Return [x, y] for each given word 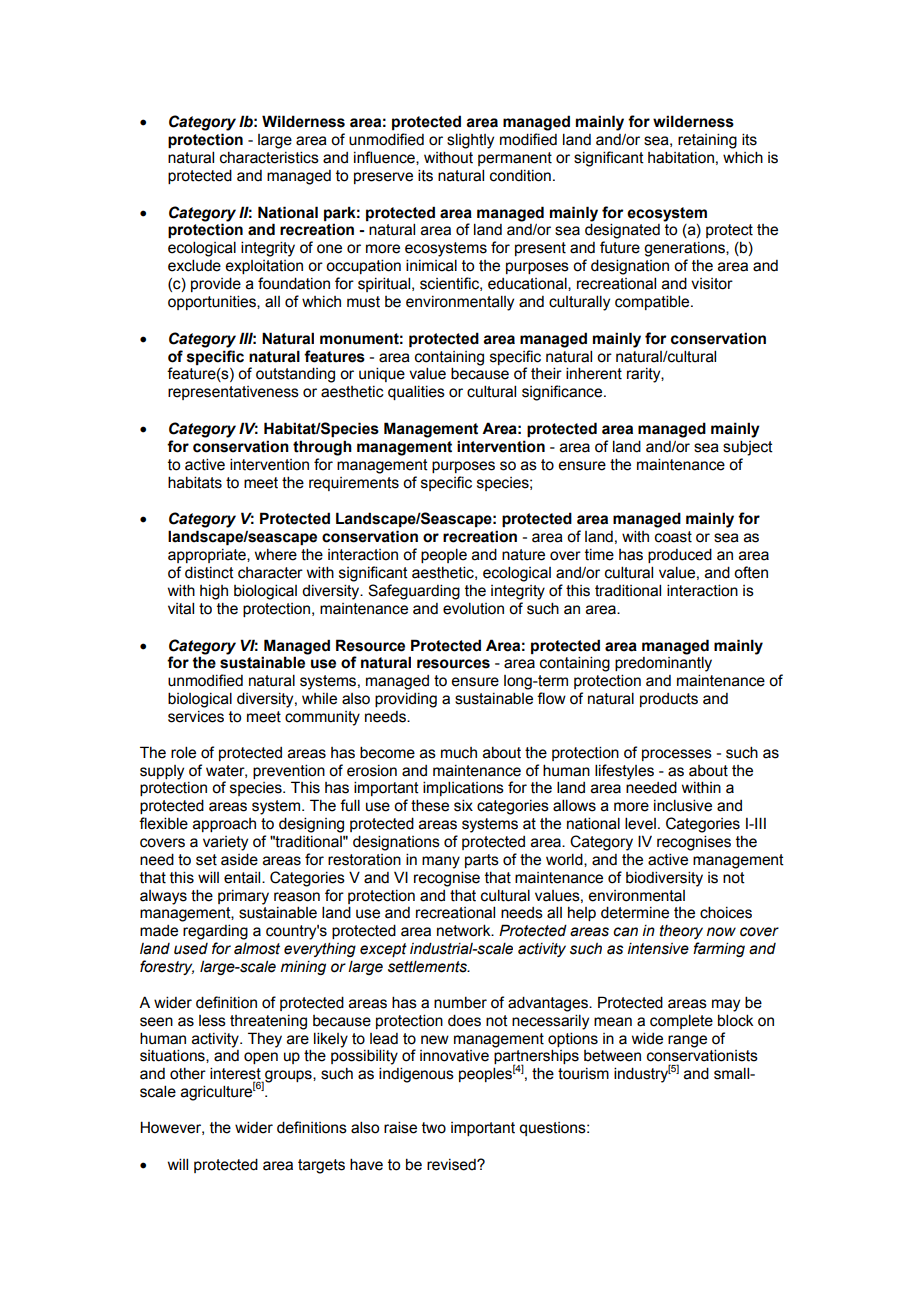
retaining [707, 141]
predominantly [663, 664]
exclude [194, 265]
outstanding [295, 375]
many [441, 862]
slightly [470, 141]
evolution [473, 608]
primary [243, 897]
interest [236, 1074]
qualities [416, 392]
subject [748, 448]
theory [681, 932]
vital [181, 608]
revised [452, 1165]
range [687, 1041]
